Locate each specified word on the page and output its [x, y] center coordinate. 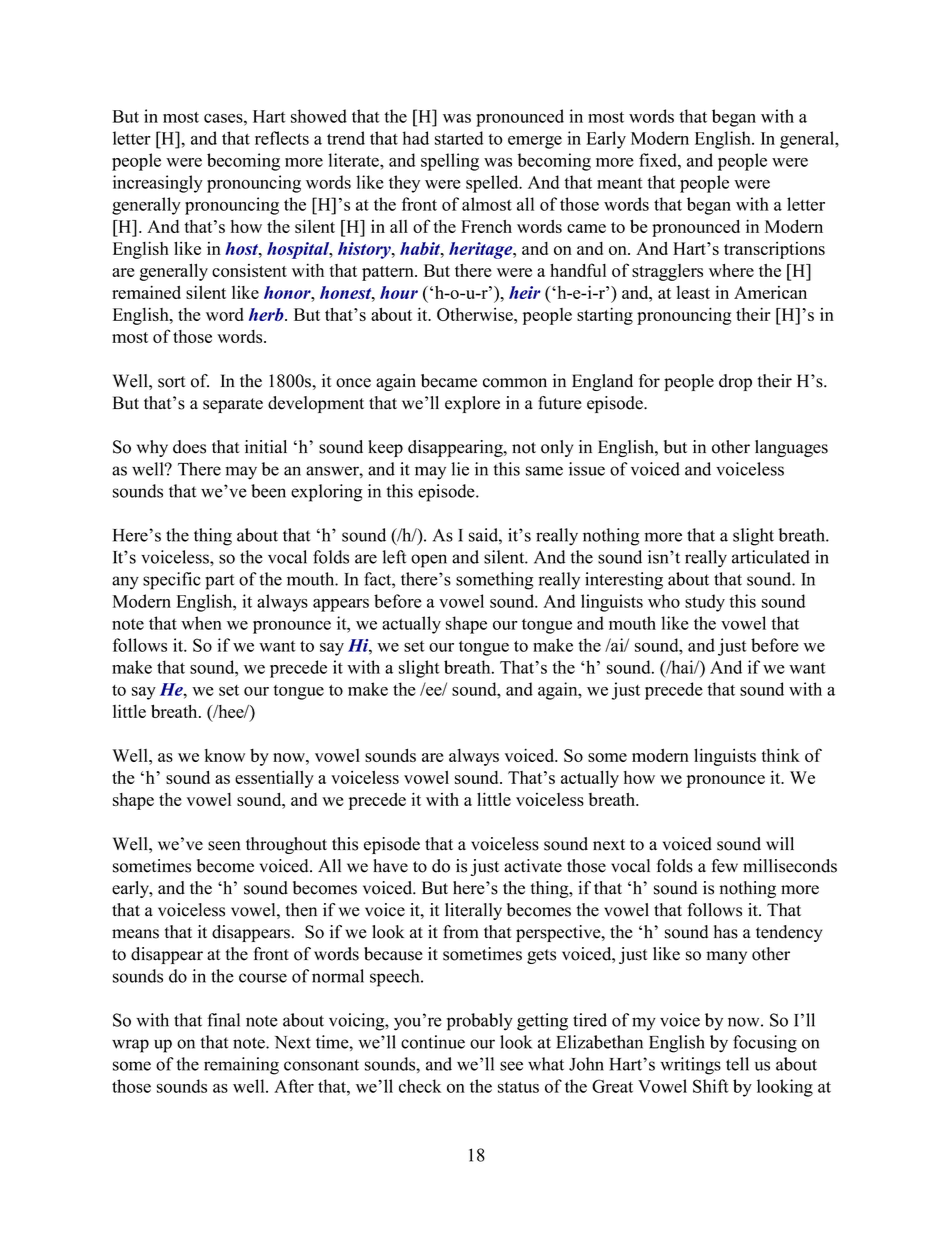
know [225, 755]
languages [791, 448]
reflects [282, 138]
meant [620, 183]
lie [460, 469]
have [390, 866]
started [459, 138]
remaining [241, 1066]
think [781, 755]
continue [433, 1042]
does [189, 447]
